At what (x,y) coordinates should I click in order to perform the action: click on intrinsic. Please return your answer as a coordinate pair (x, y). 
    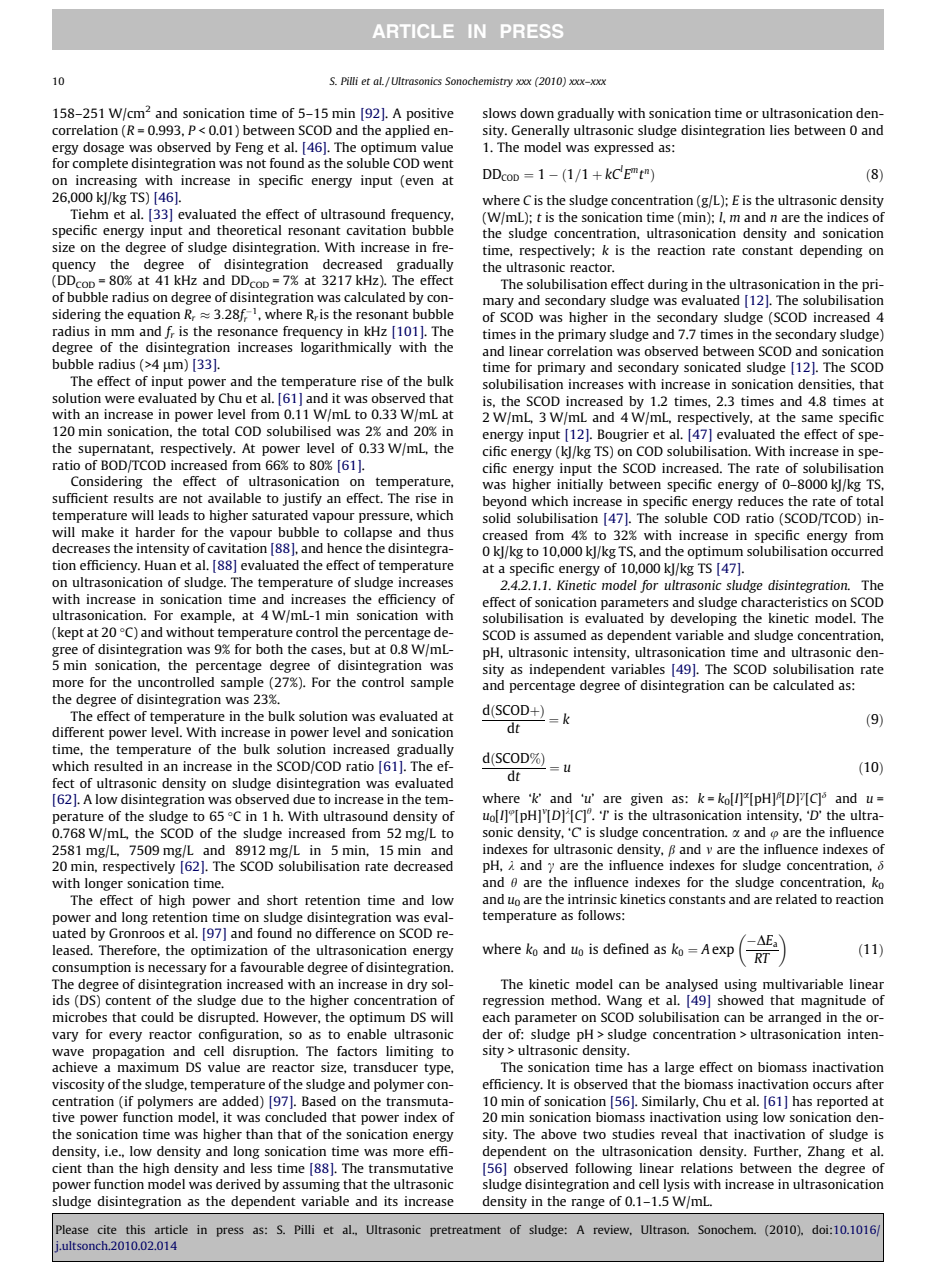
    Looking at the image, I should click on (592, 899).
